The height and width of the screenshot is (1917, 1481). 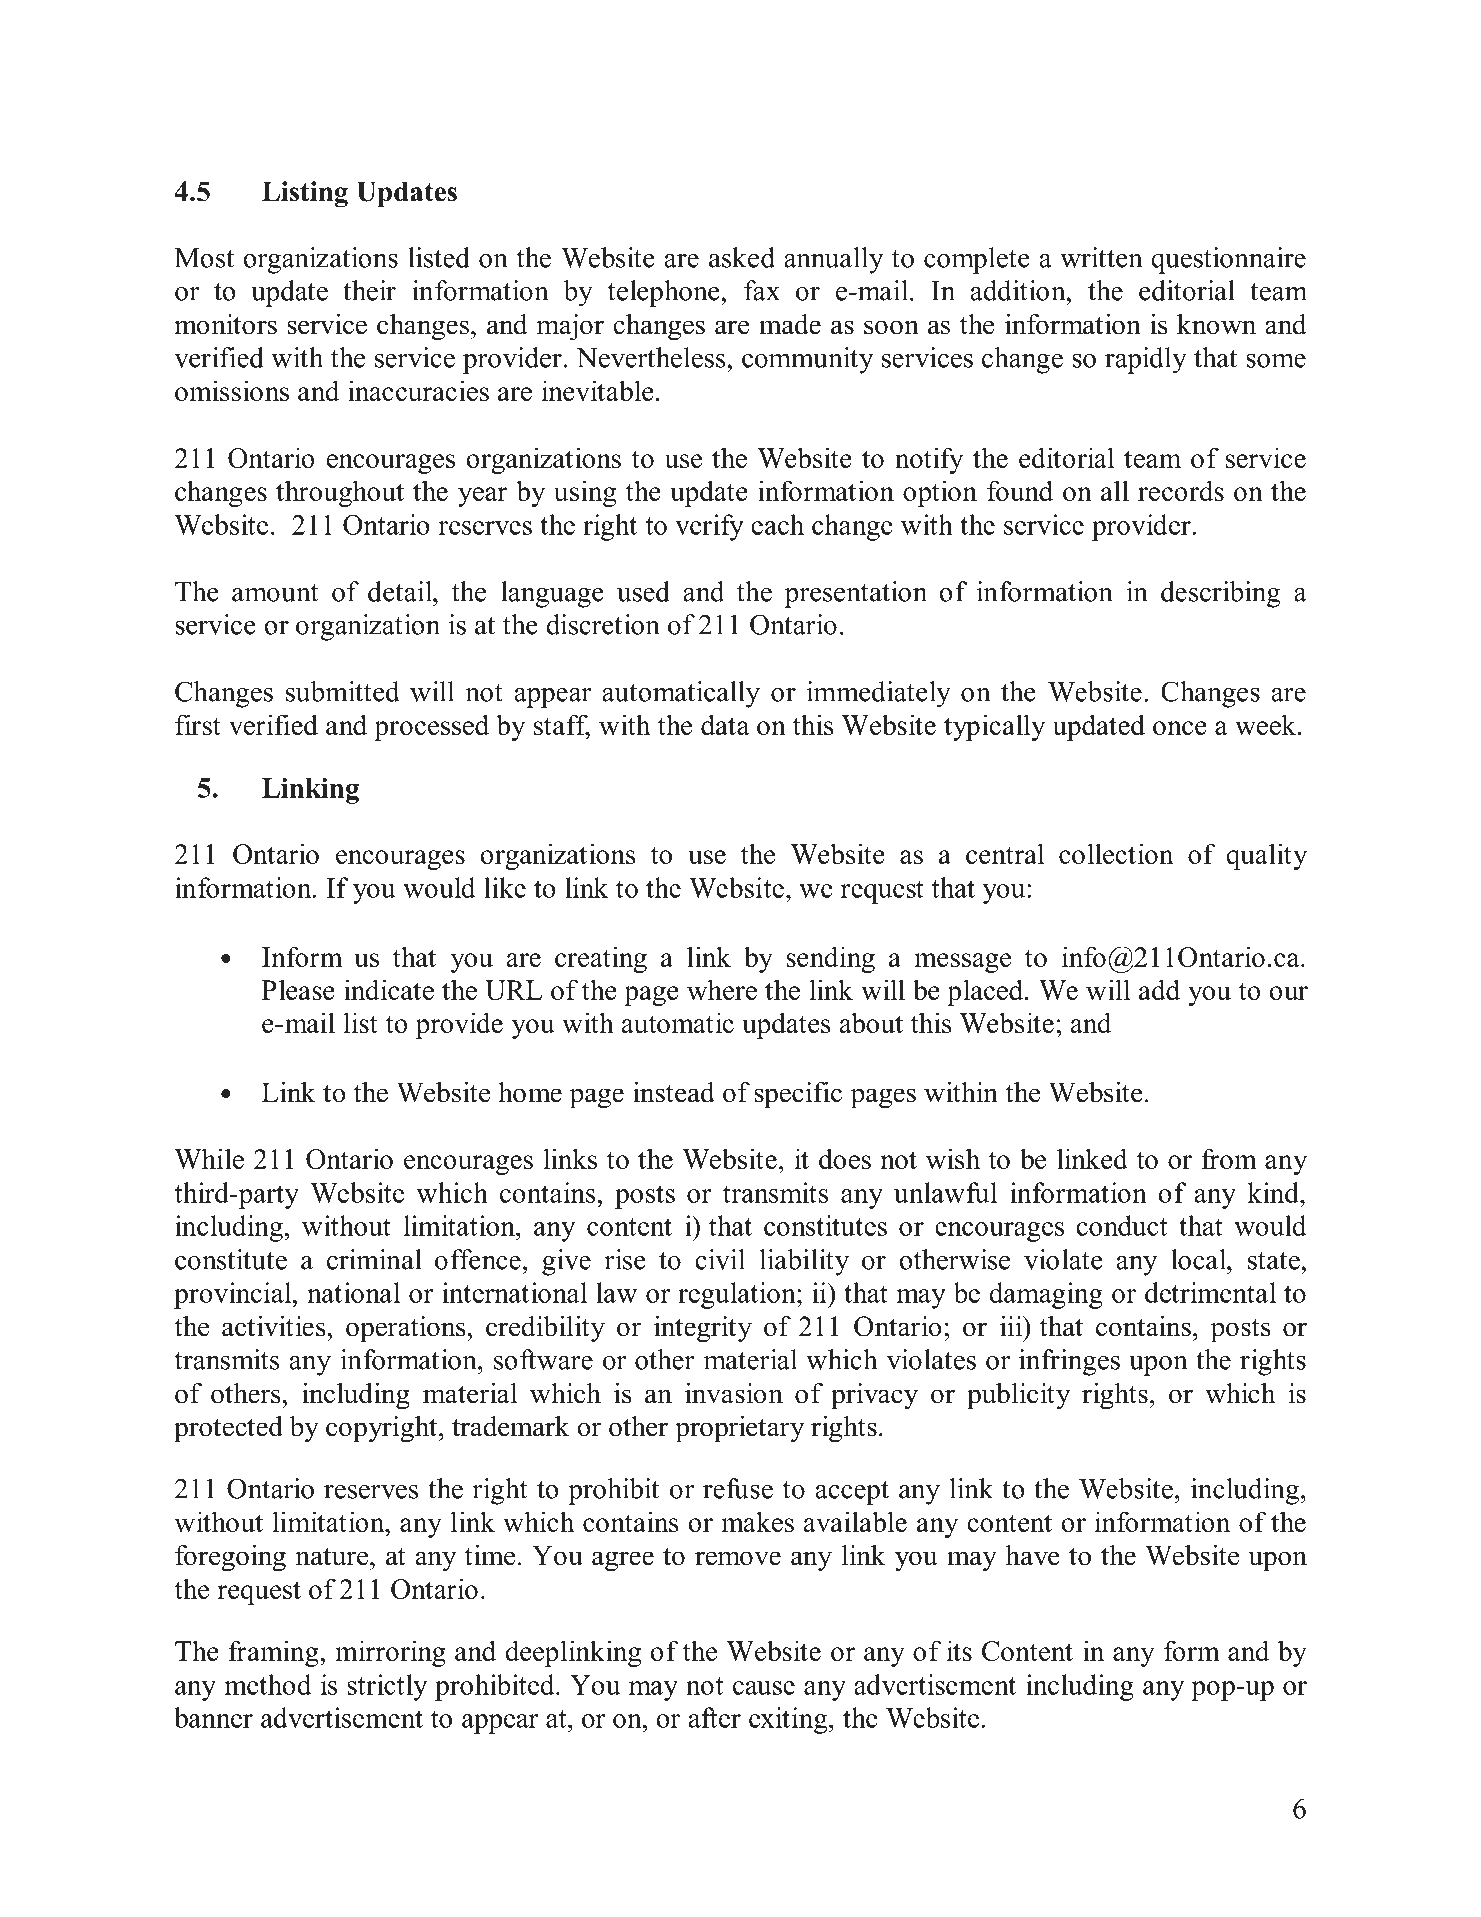 What do you see at coordinates (986, 992) in the screenshot?
I see `placed` at bounding box center [986, 992].
